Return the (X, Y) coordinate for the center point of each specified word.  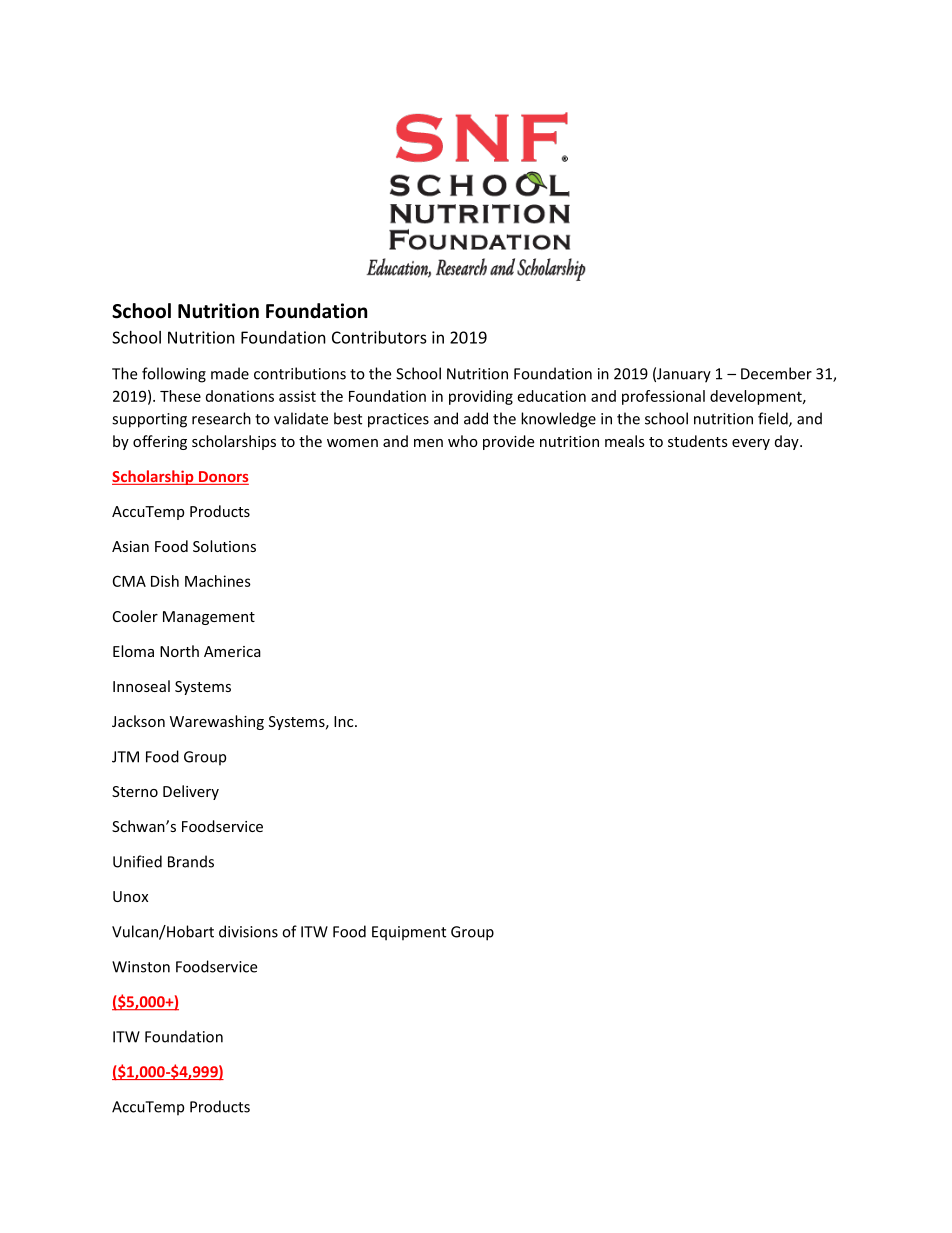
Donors (223, 478)
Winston (141, 967)
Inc (345, 721)
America (232, 651)
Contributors (379, 337)
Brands (191, 861)
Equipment (409, 933)
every (751, 444)
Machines (218, 581)
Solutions (224, 546)
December (776, 373)
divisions (248, 931)
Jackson (138, 721)
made (230, 373)
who (463, 441)
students (698, 441)
